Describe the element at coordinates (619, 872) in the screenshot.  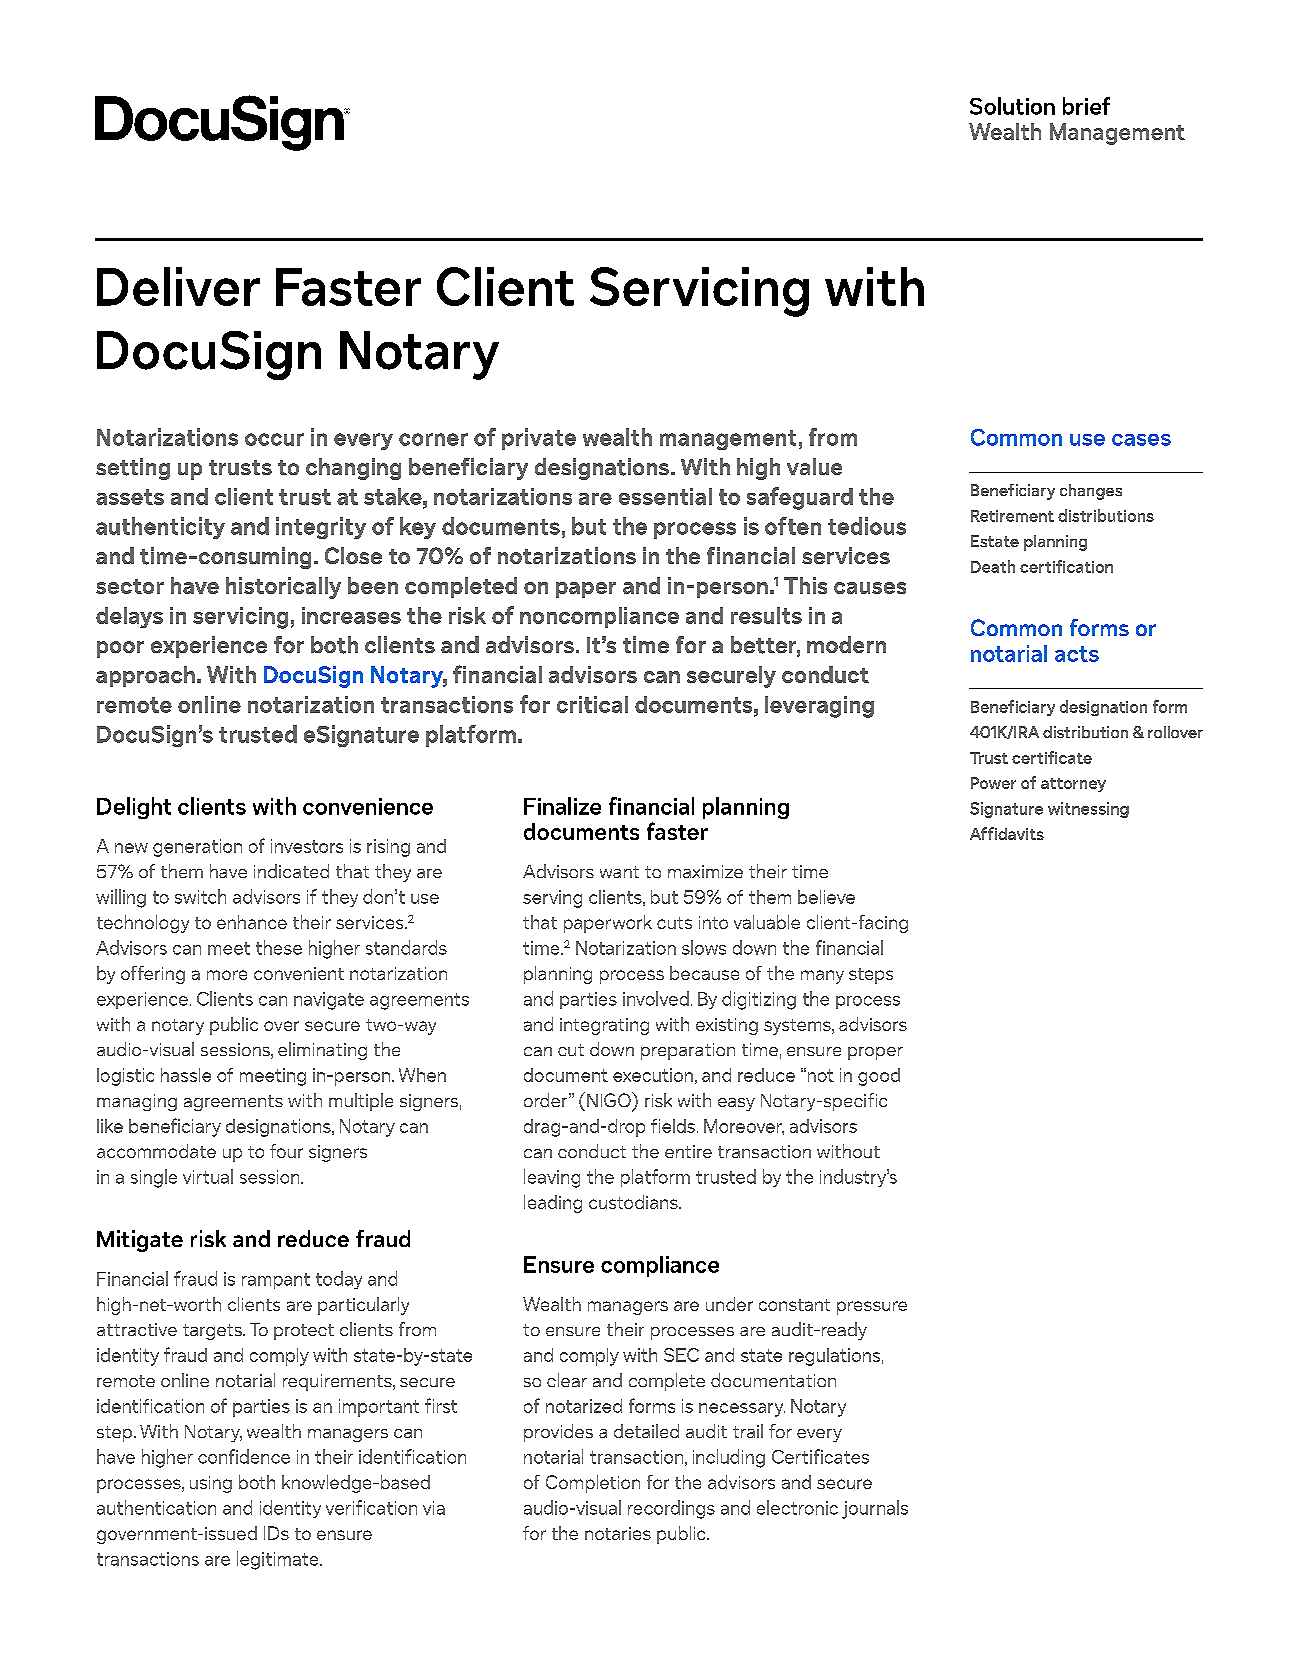
I see `want` at that location.
